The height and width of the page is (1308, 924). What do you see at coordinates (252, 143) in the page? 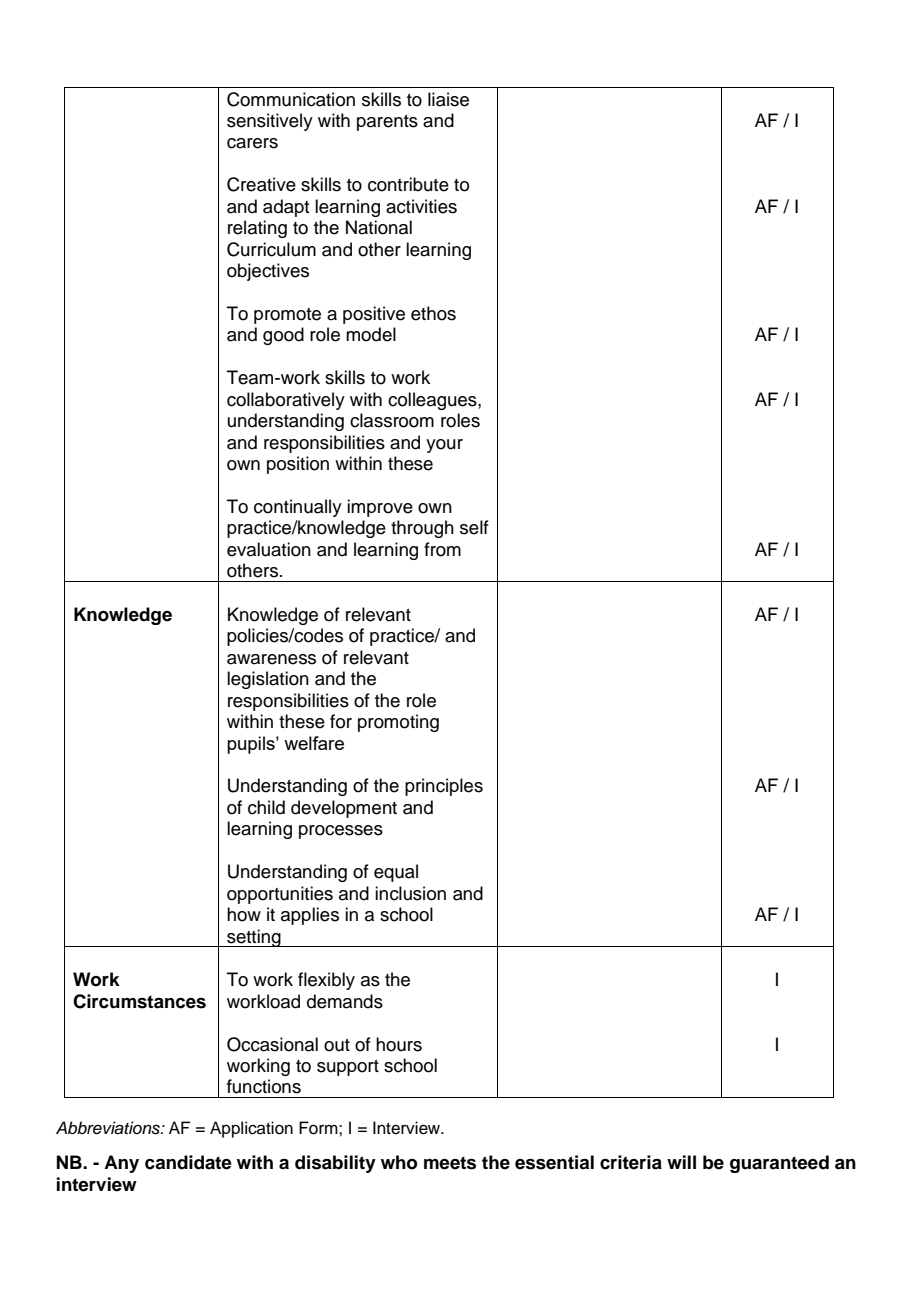
I see `carers` at bounding box center [252, 143].
